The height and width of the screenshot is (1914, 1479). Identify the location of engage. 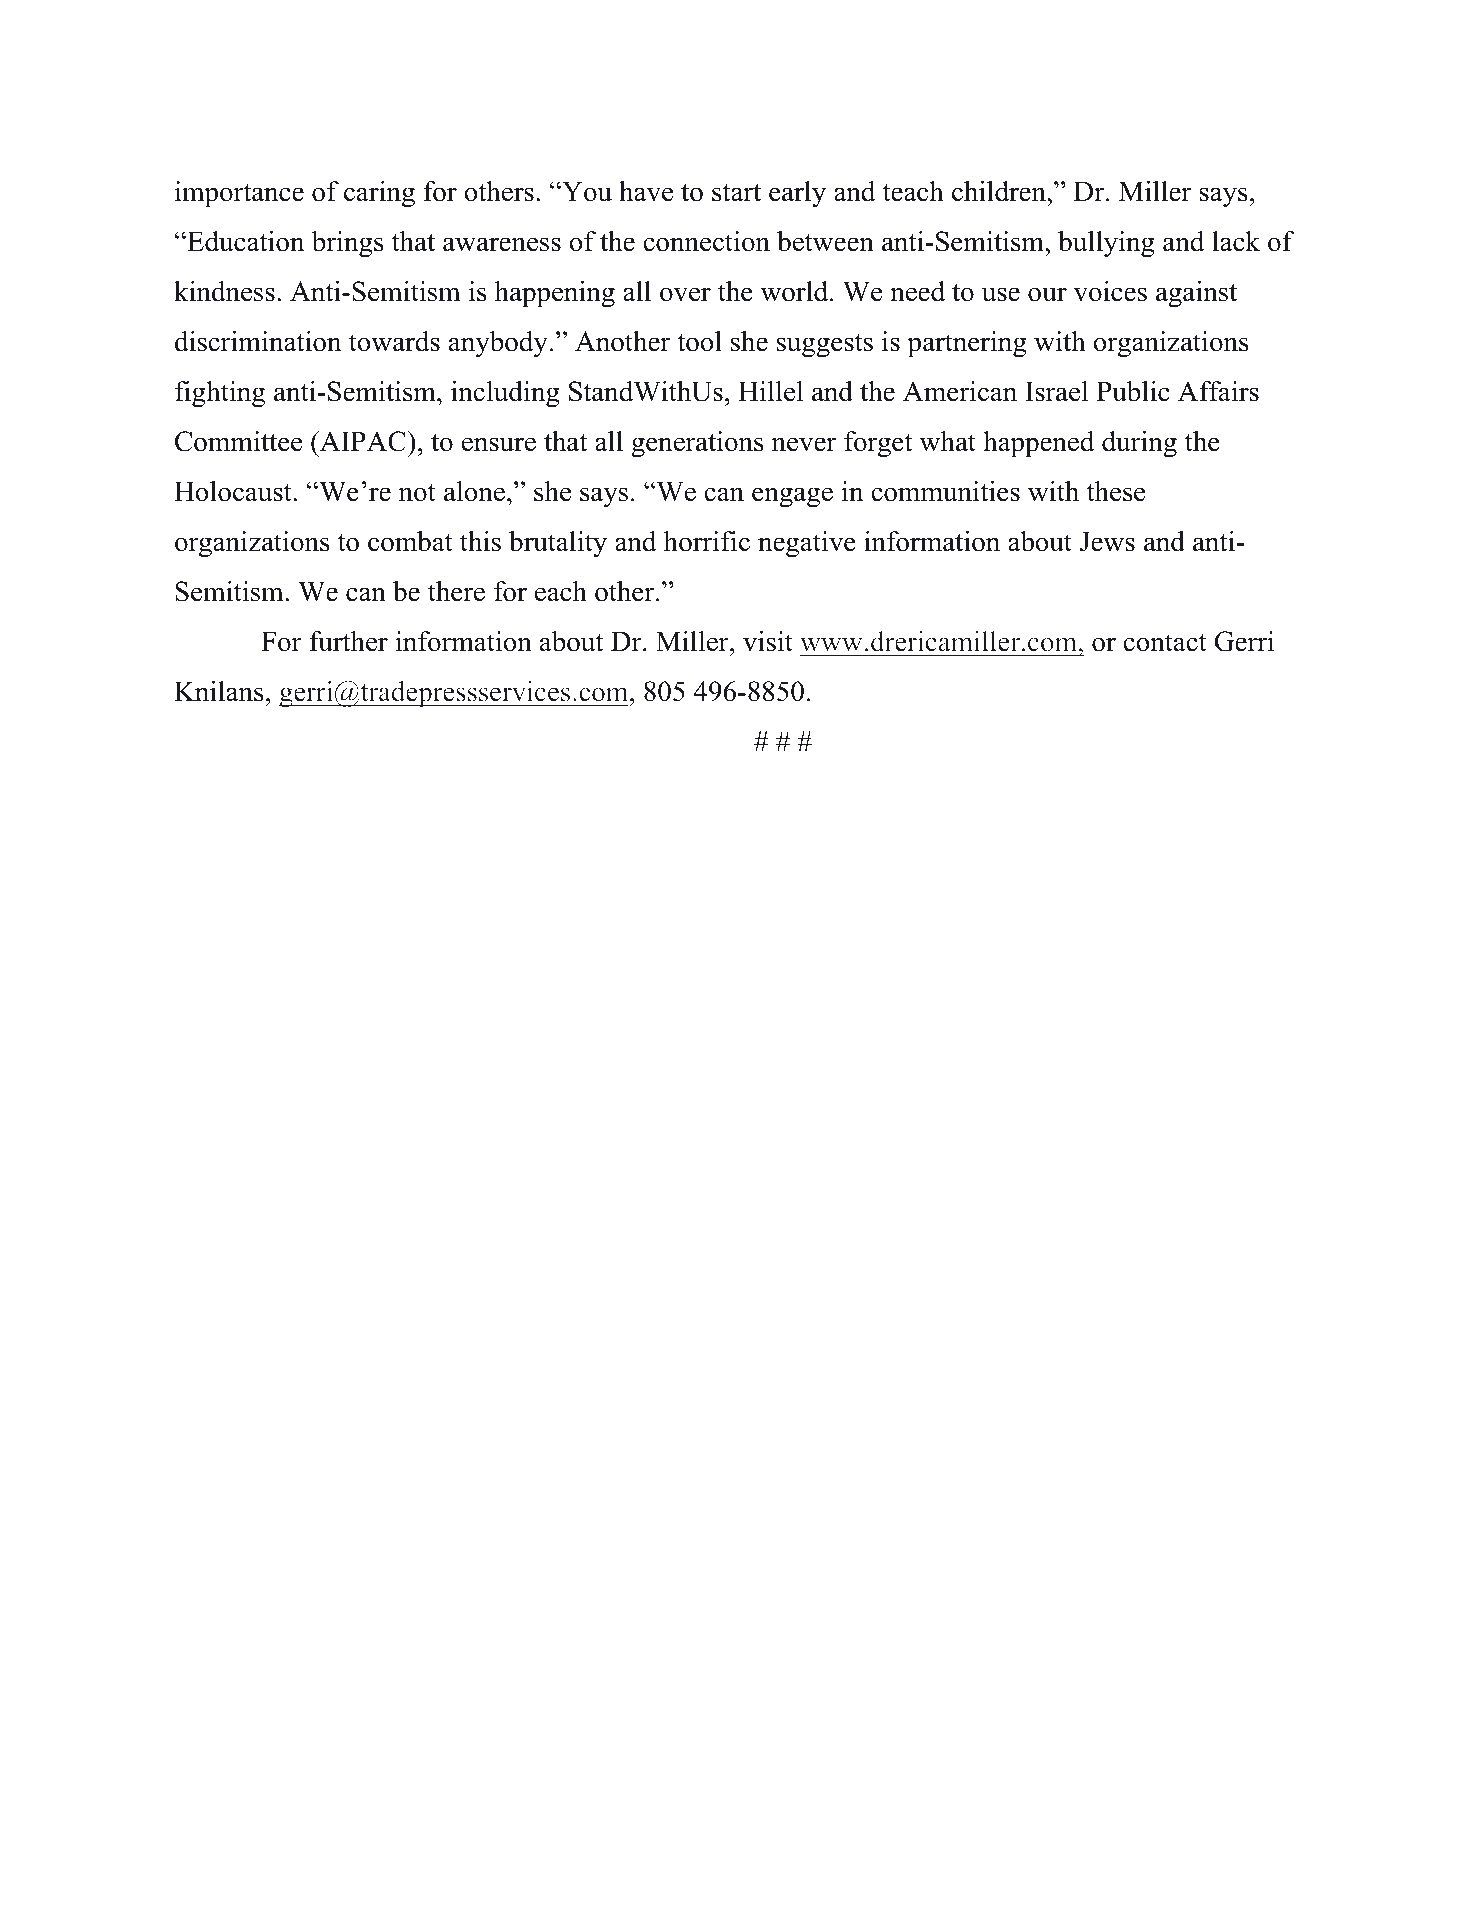
(792, 497).
